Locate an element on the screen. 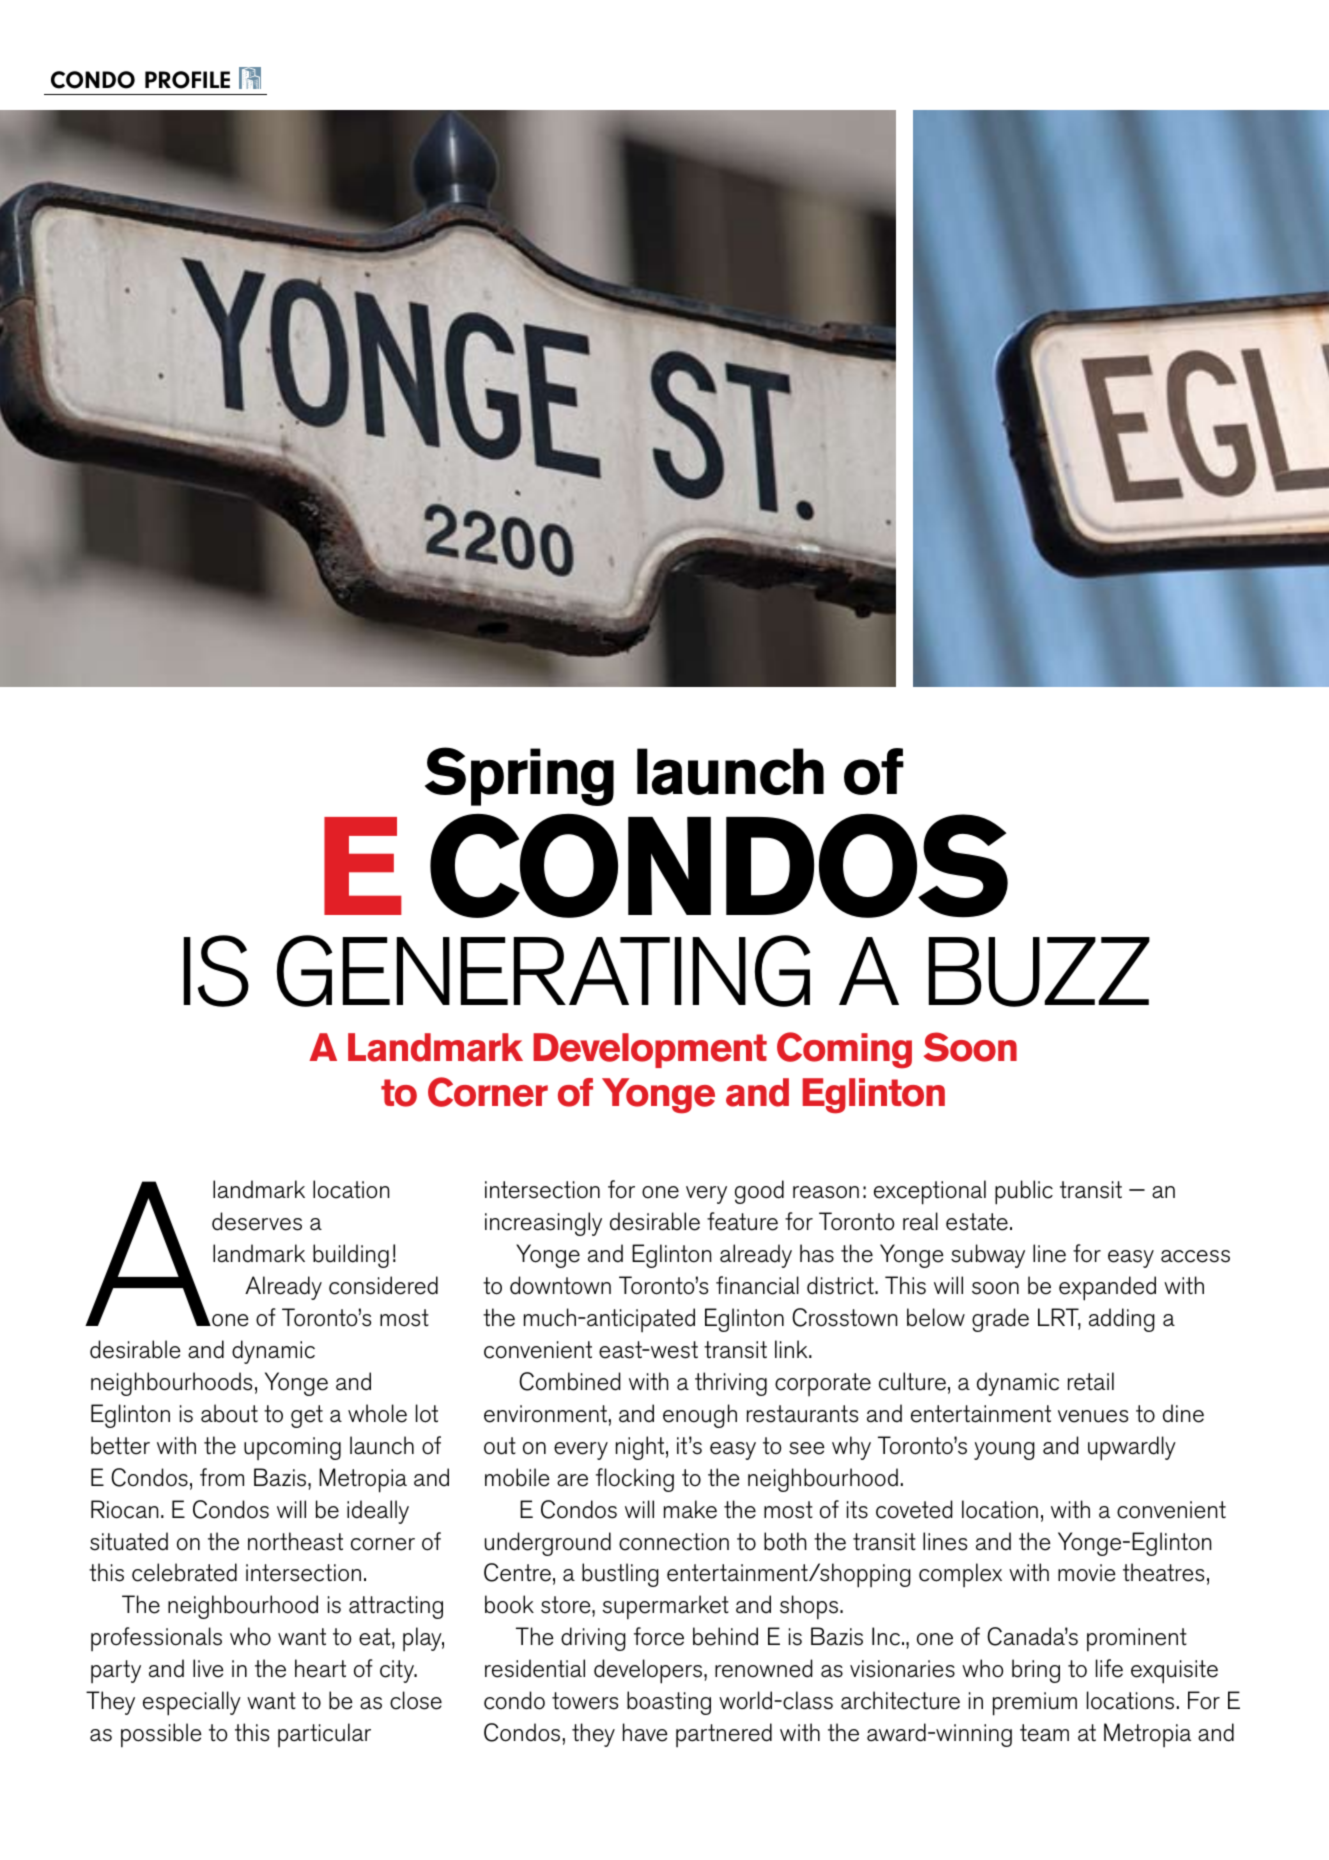 The width and height of the screenshot is (1329, 1860). BUZZ is located at coordinates (1039, 972).
